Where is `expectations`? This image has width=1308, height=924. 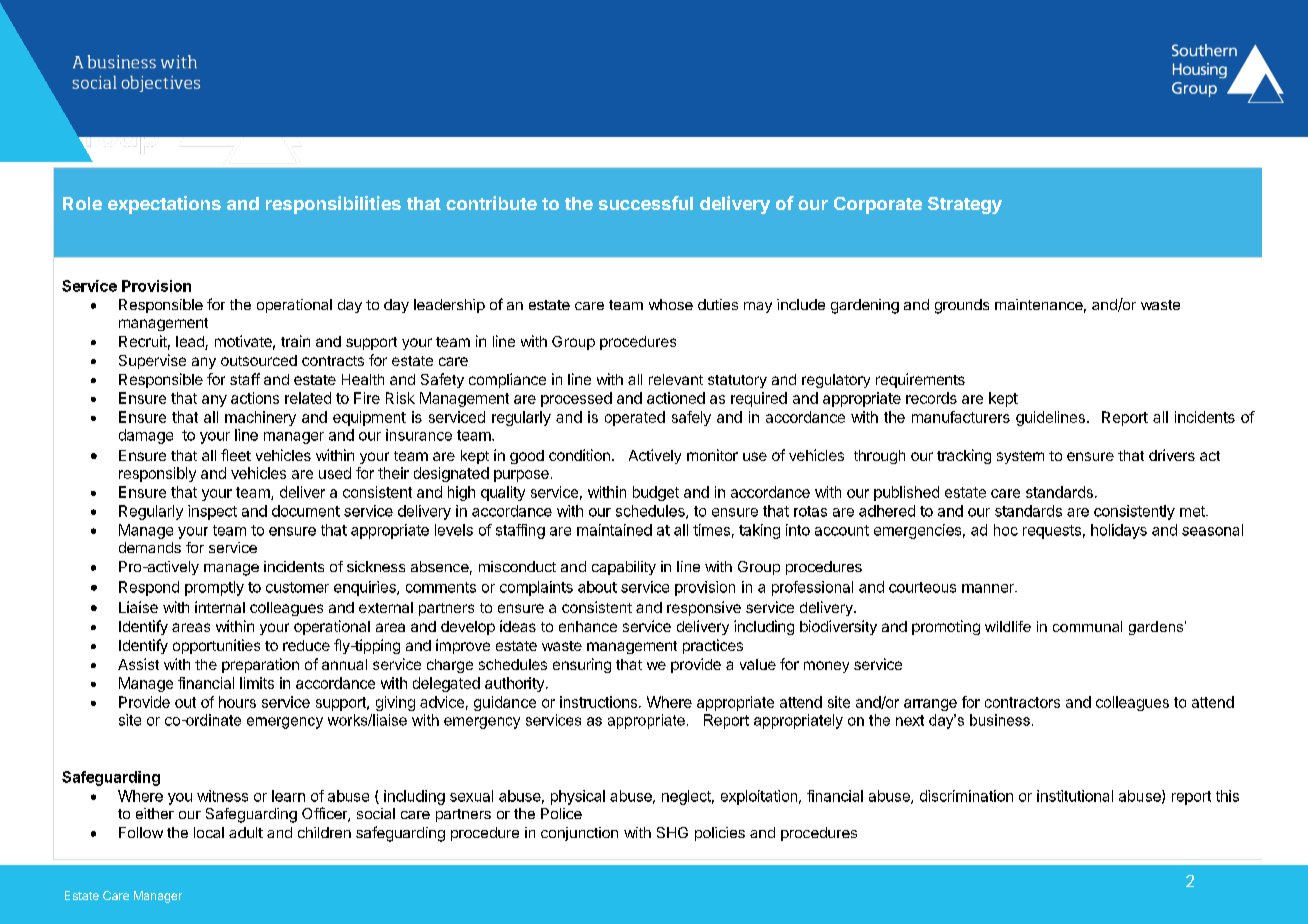 expectations is located at coordinates (164, 205).
